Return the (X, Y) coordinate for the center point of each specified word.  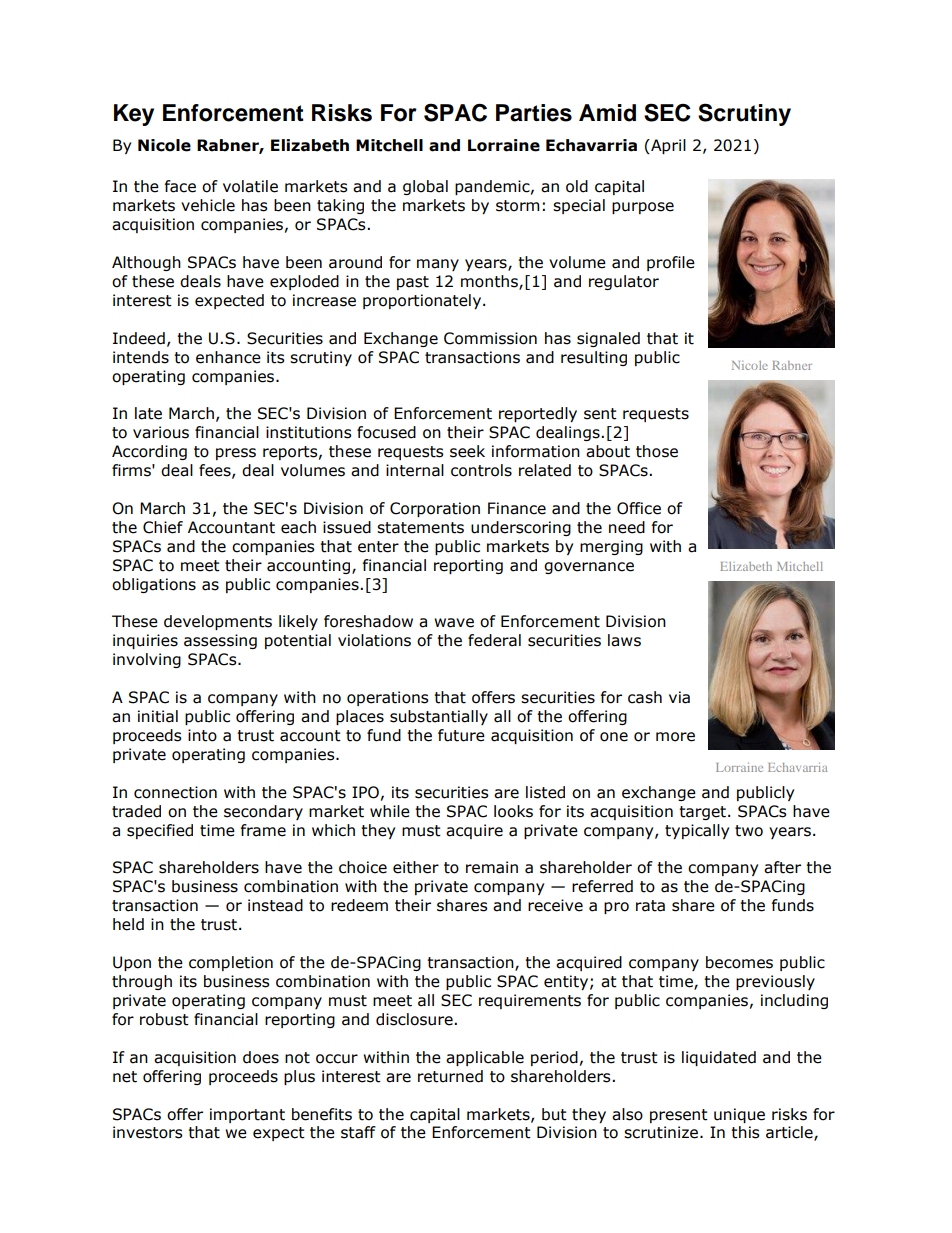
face (180, 186)
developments (218, 622)
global (425, 187)
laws (624, 640)
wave (454, 623)
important (247, 1115)
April (667, 146)
